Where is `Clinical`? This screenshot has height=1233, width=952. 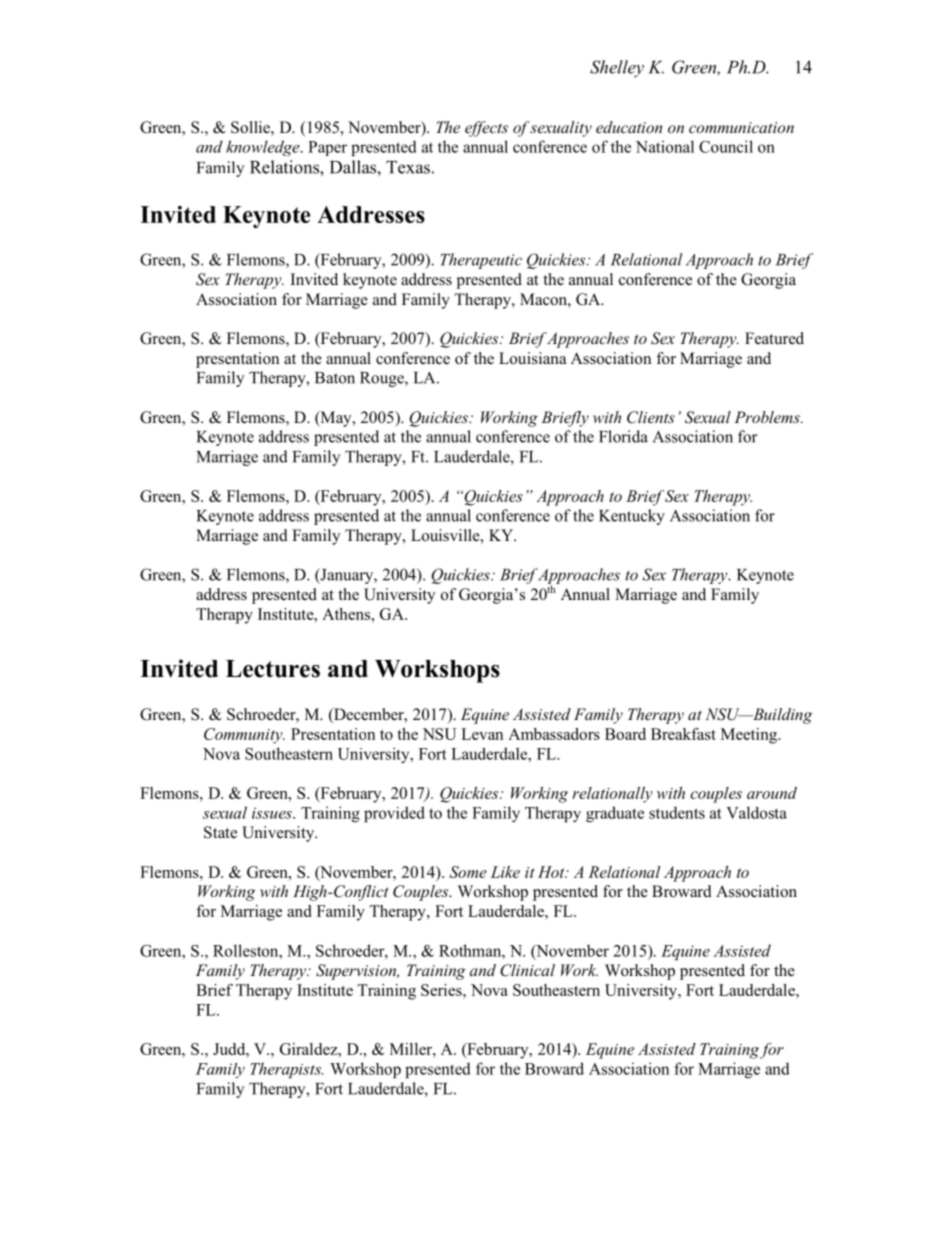 Clinical is located at coordinates (527, 970).
